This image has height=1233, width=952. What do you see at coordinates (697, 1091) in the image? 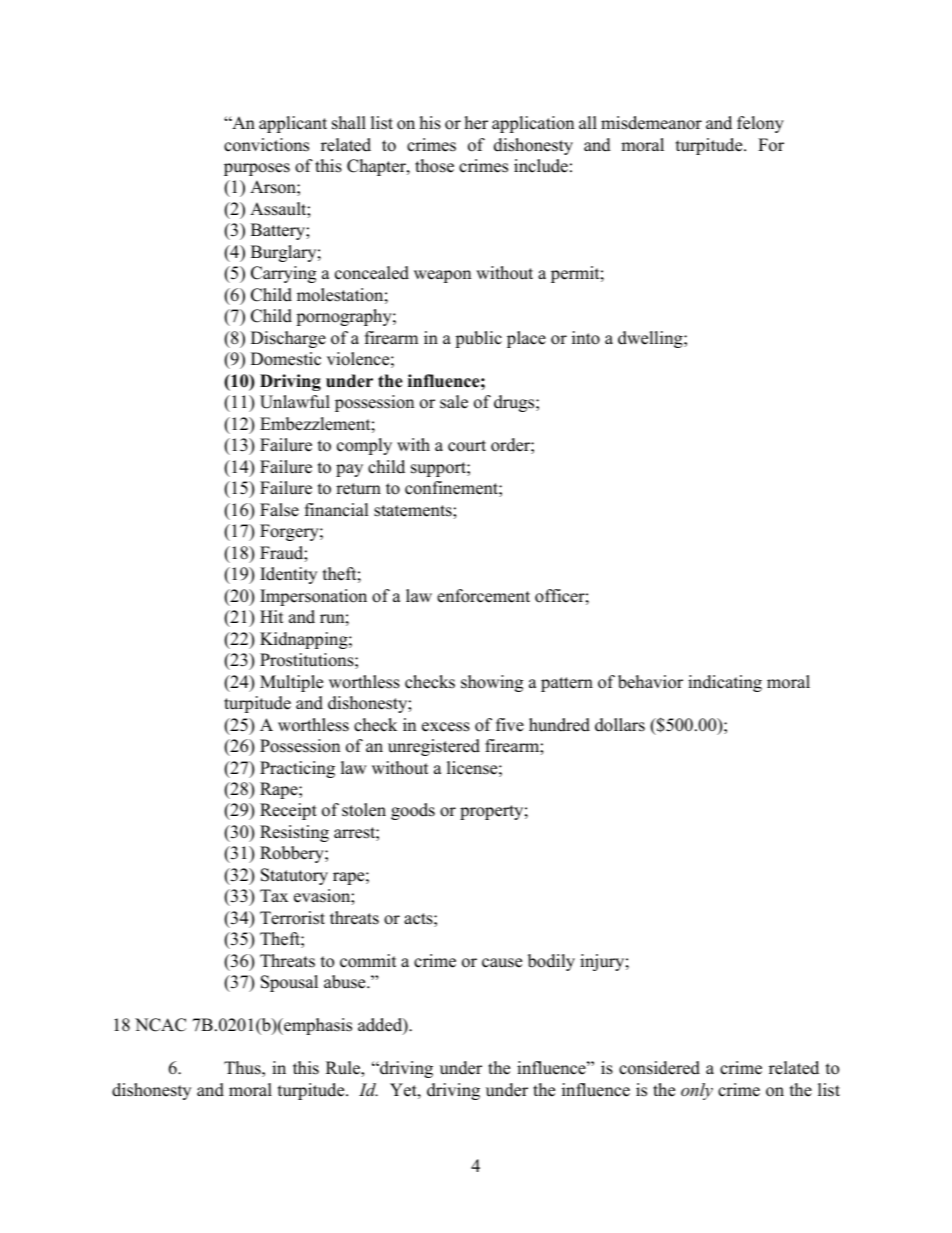
I see `only` at bounding box center [697, 1091].
